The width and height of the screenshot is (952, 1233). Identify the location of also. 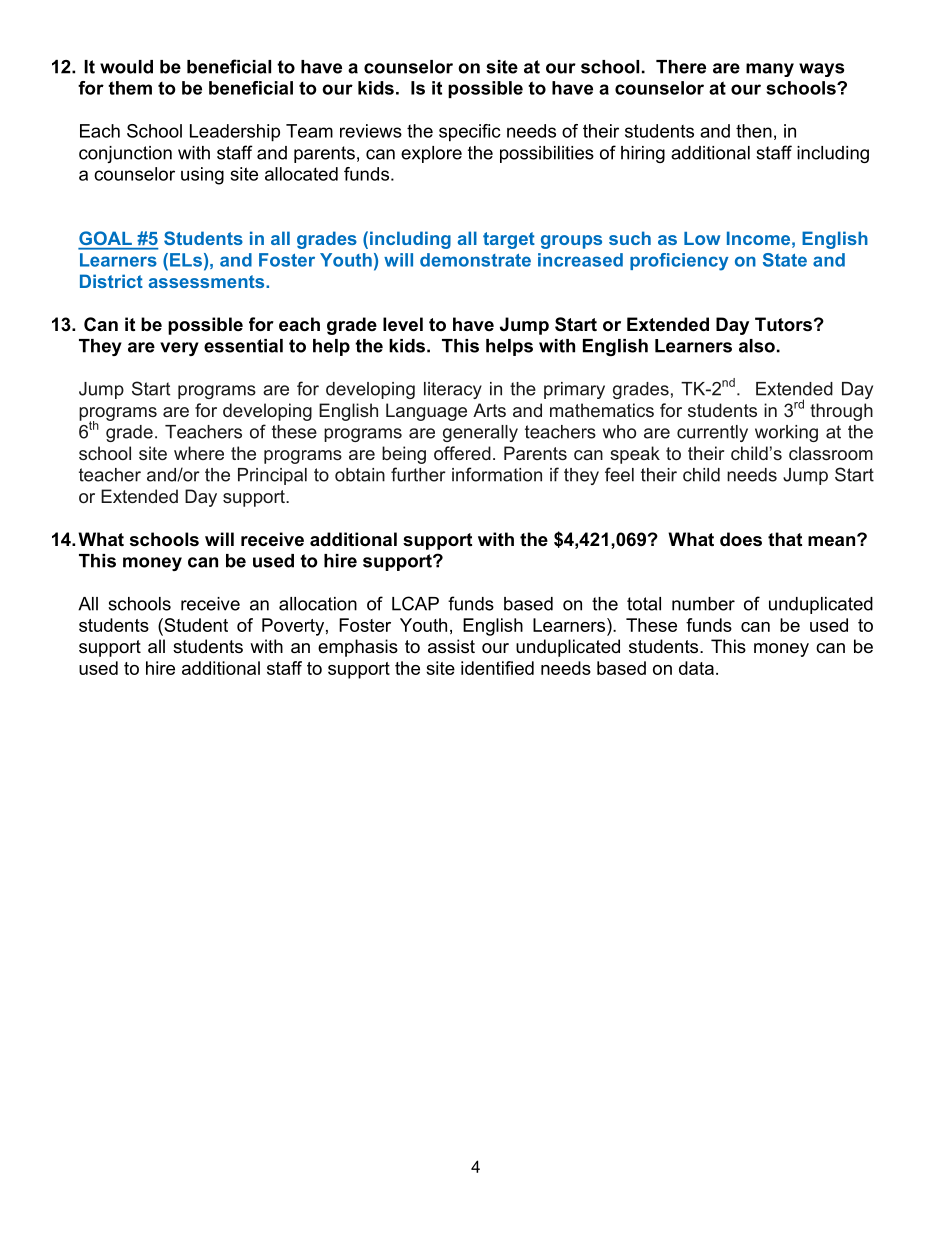
(757, 346).
